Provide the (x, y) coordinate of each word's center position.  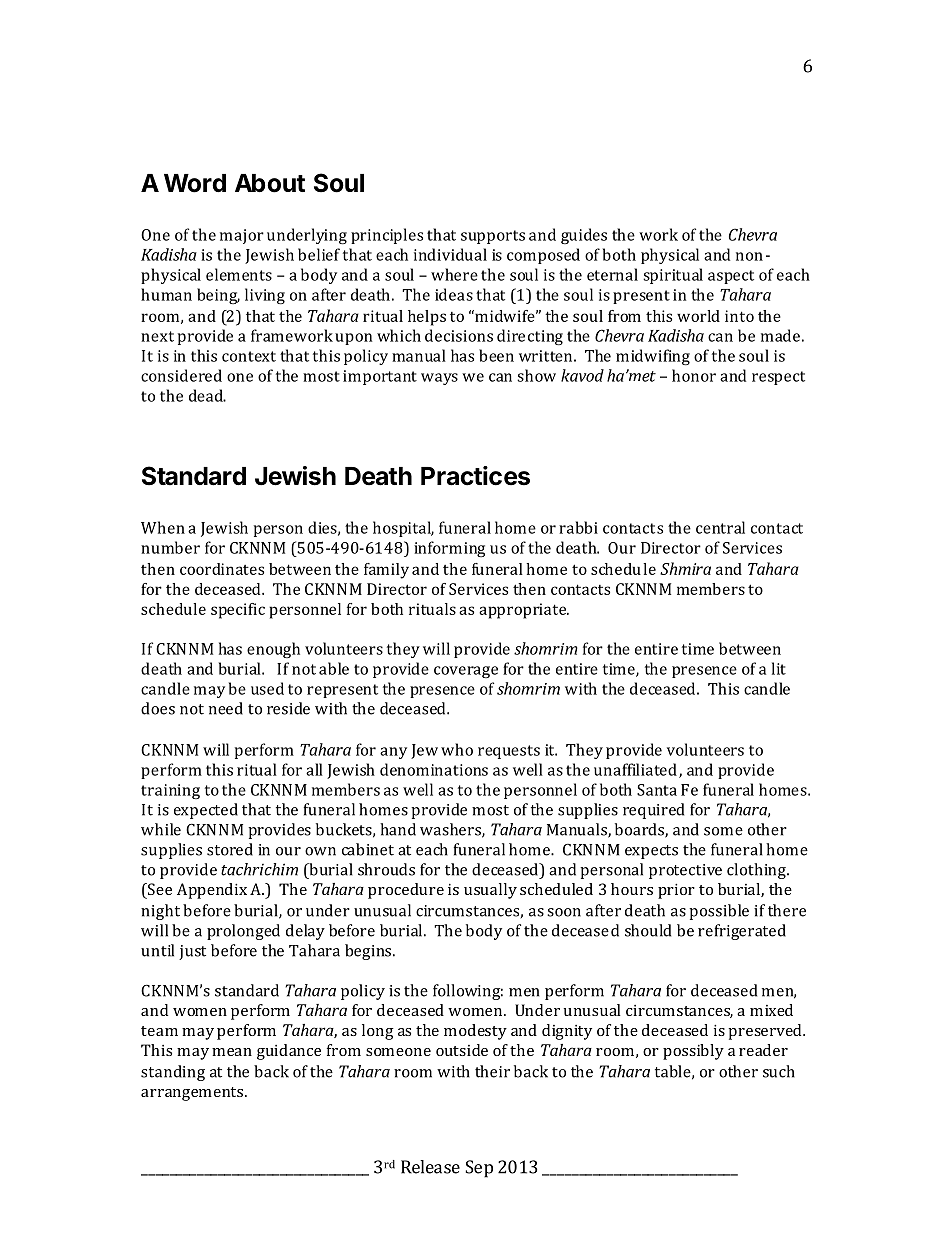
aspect (731, 277)
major (242, 236)
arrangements (193, 1094)
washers (451, 830)
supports (493, 237)
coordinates (222, 569)
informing (449, 549)
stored (230, 849)
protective (685, 871)
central (720, 527)
